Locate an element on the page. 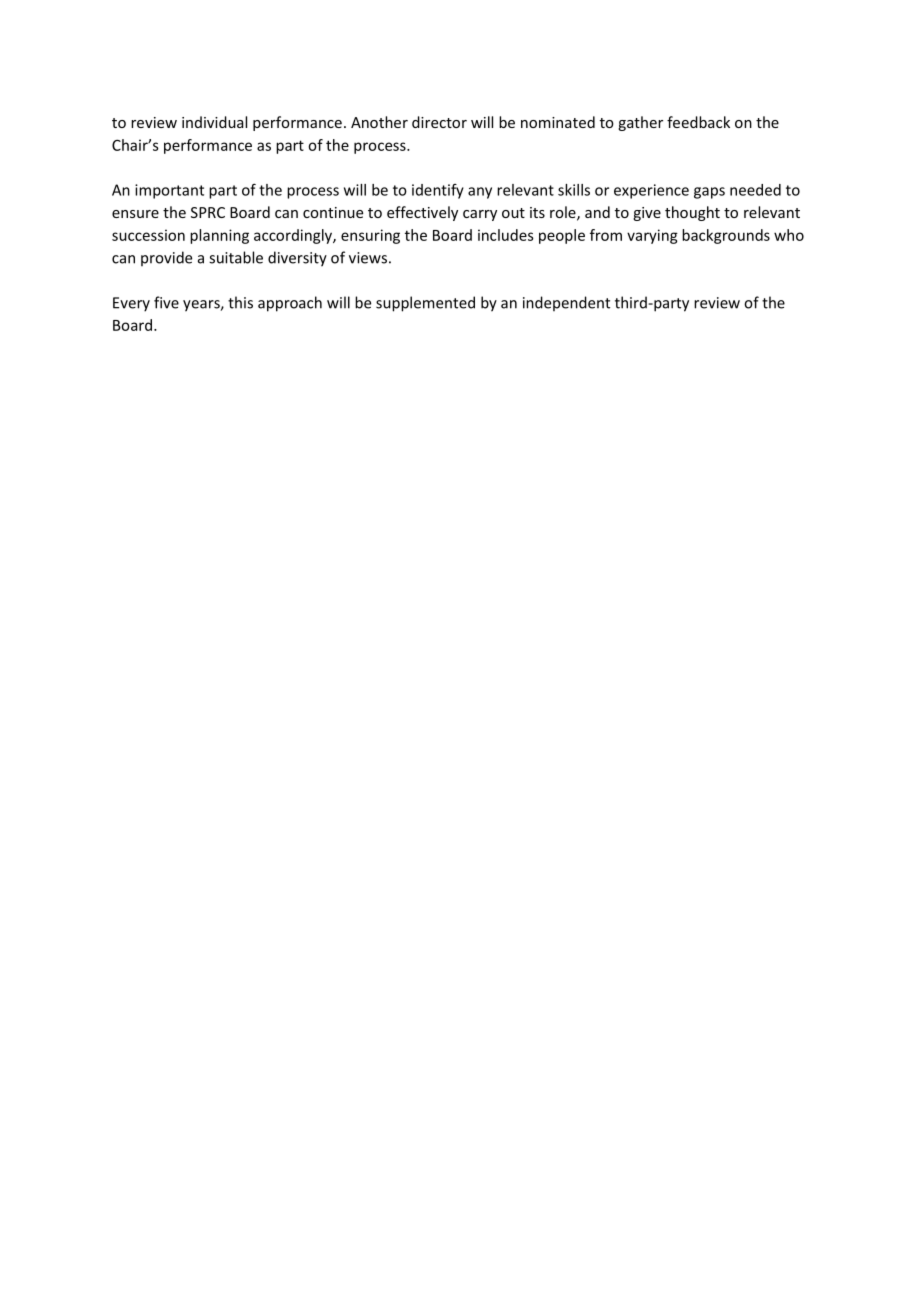 Image resolution: width=924 pixels, height=1308 pixels. includes is located at coordinates (506, 235).
